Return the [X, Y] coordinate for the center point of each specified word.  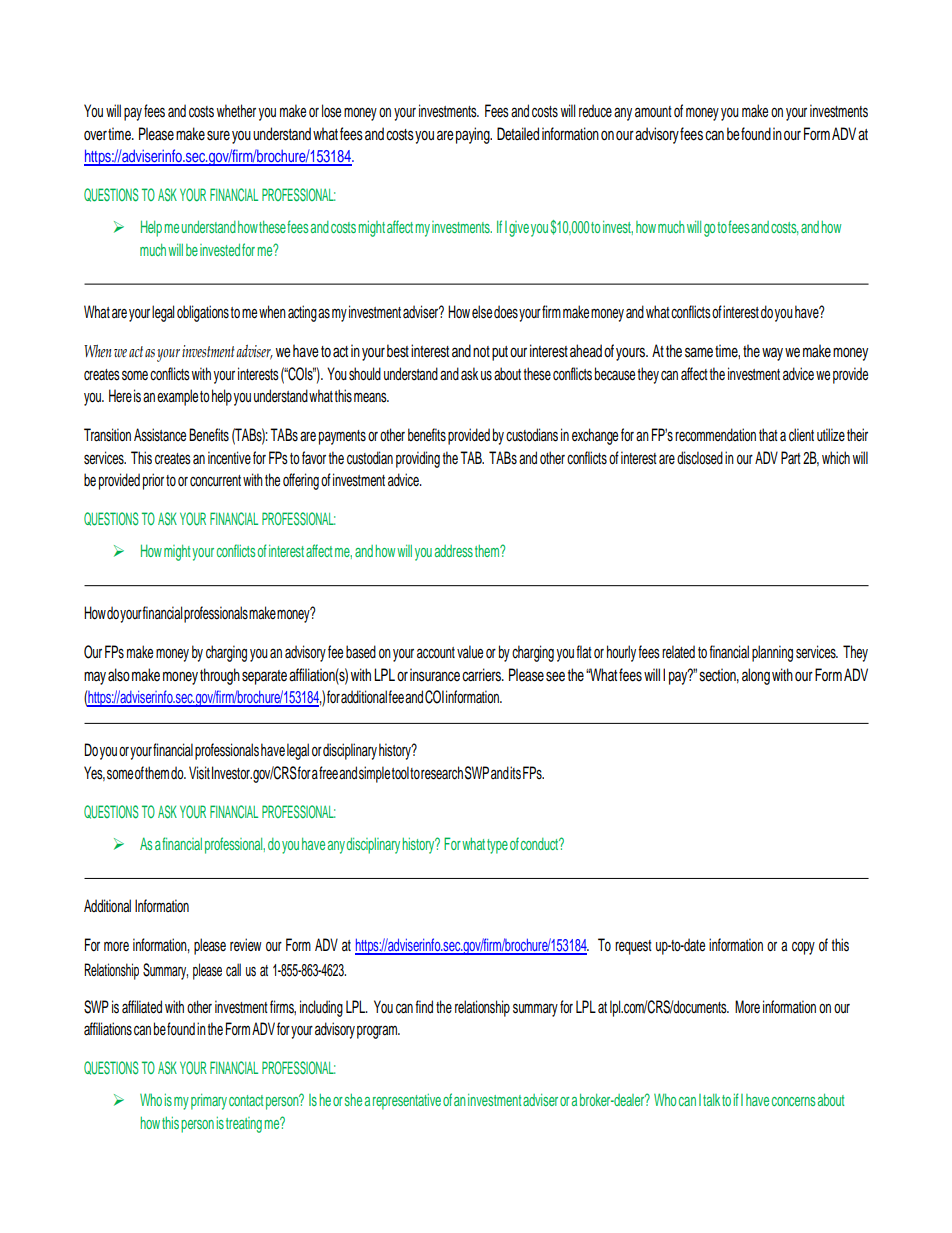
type [497, 846]
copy [803, 948]
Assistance [160, 435]
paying [474, 135]
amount [653, 111]
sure [218, 136]
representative [407, 1102]
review [246, 944]
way [772, 354]
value [470, 652]
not [481, 351]
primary [209, 1102]
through [220, 676]
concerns [793, 1101]
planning [772, 653]
